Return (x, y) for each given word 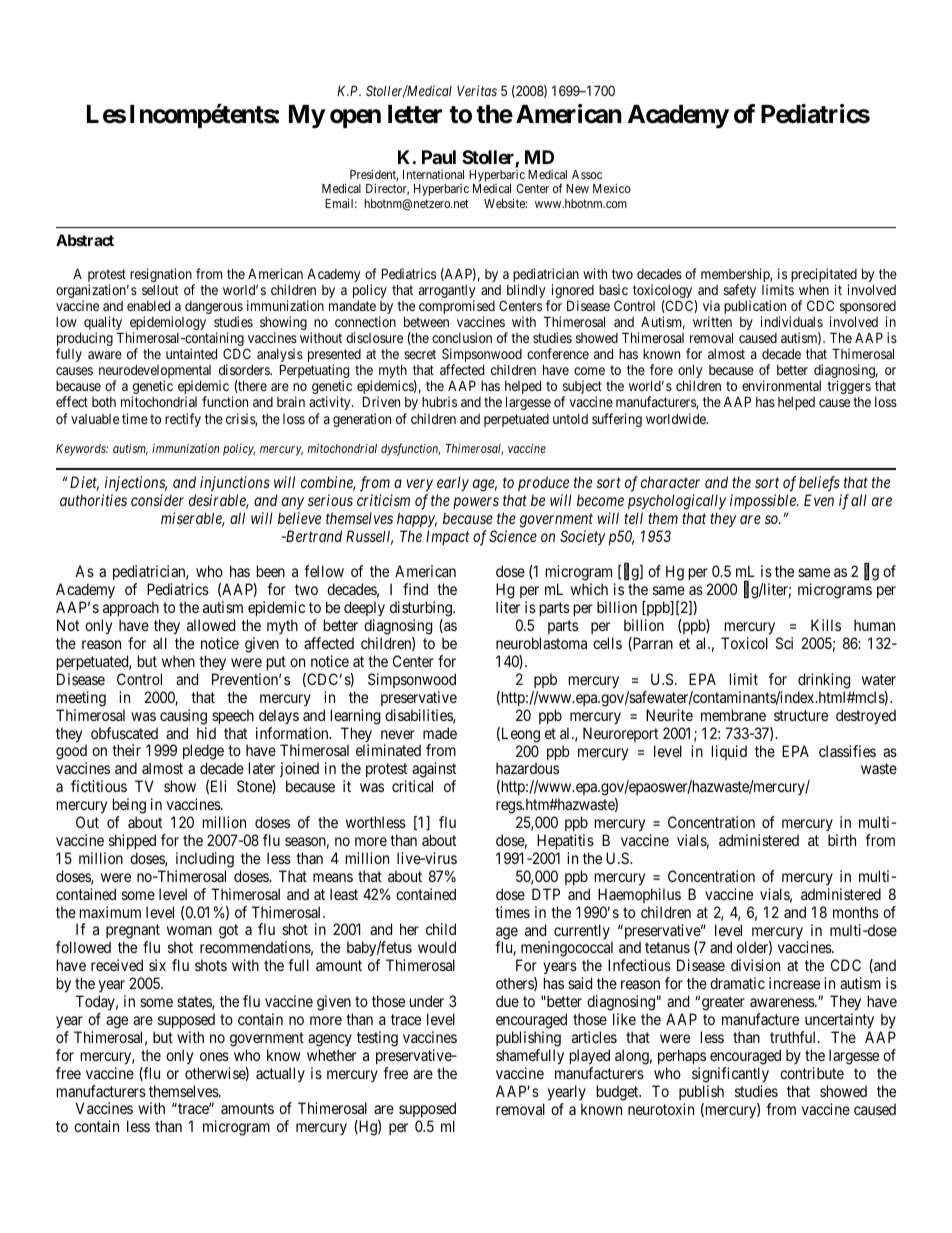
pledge (203, 753)
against (434, 771)
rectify (183, 420)
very (420, 485)
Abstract (85, 240)
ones (214, 1056)
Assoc (587, 174)
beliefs (819, 484)
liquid (729, 752)
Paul (439, 157)
